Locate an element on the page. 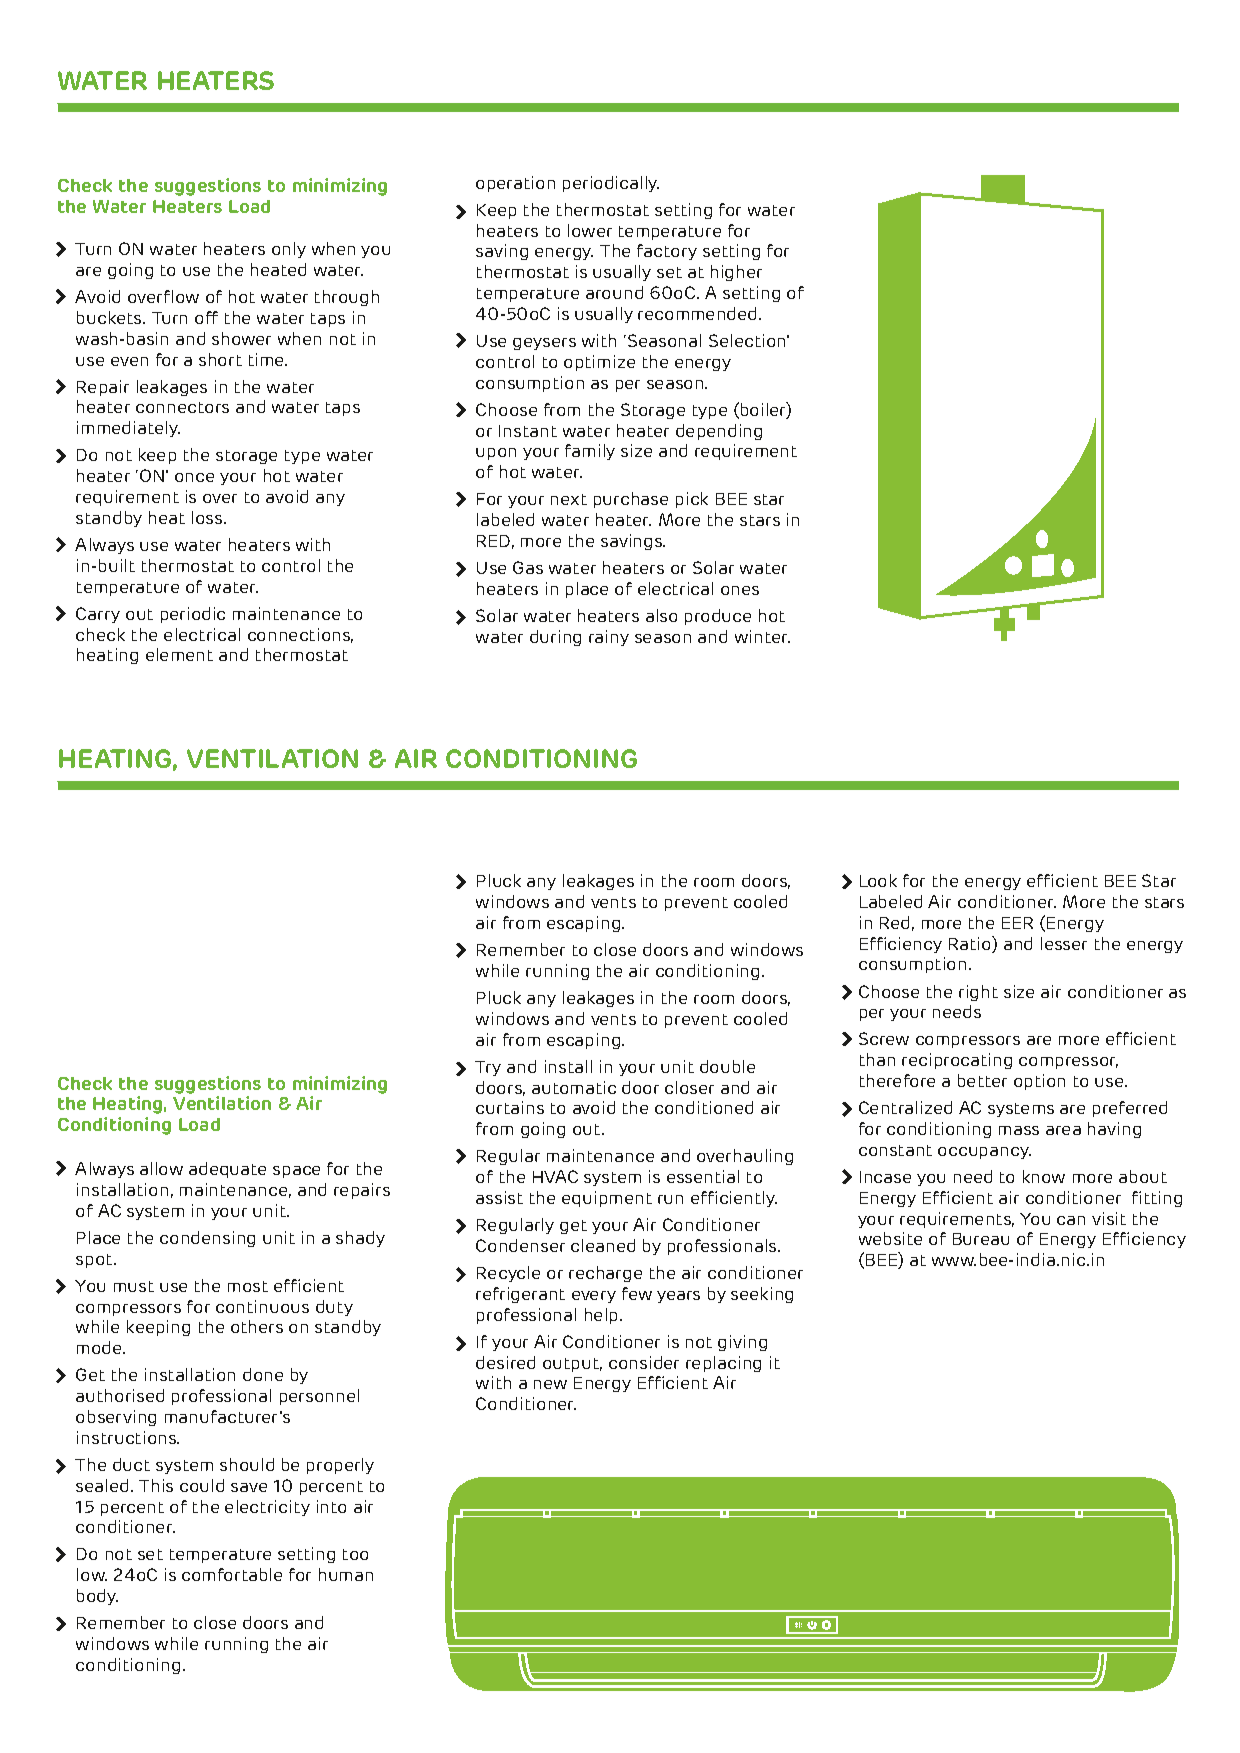 The height and width of the document is (1753, 1240). higher is located at coordinates (736, 273).
